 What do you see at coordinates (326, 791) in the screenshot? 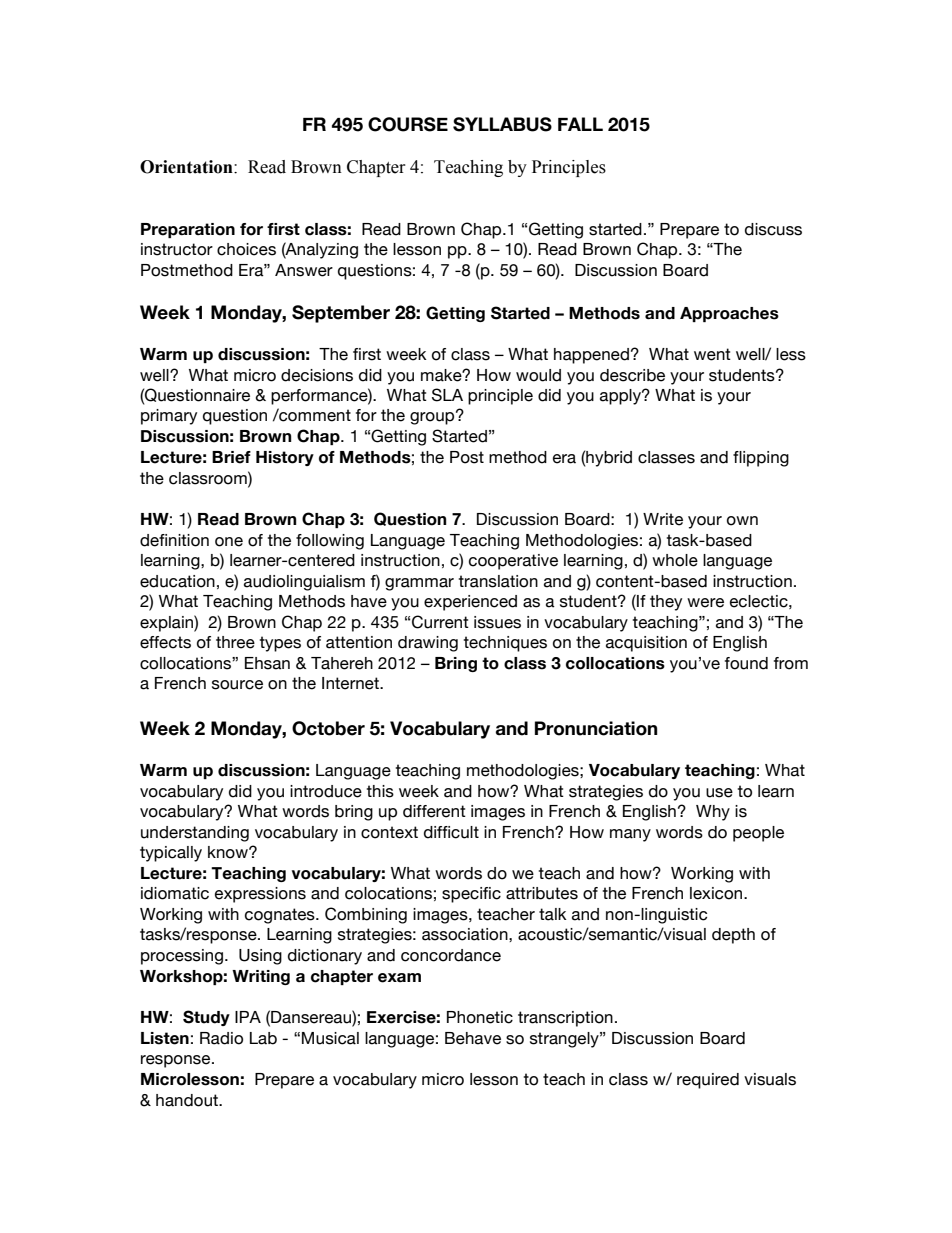
I see `introduce` at bounding box center [326, 791].
